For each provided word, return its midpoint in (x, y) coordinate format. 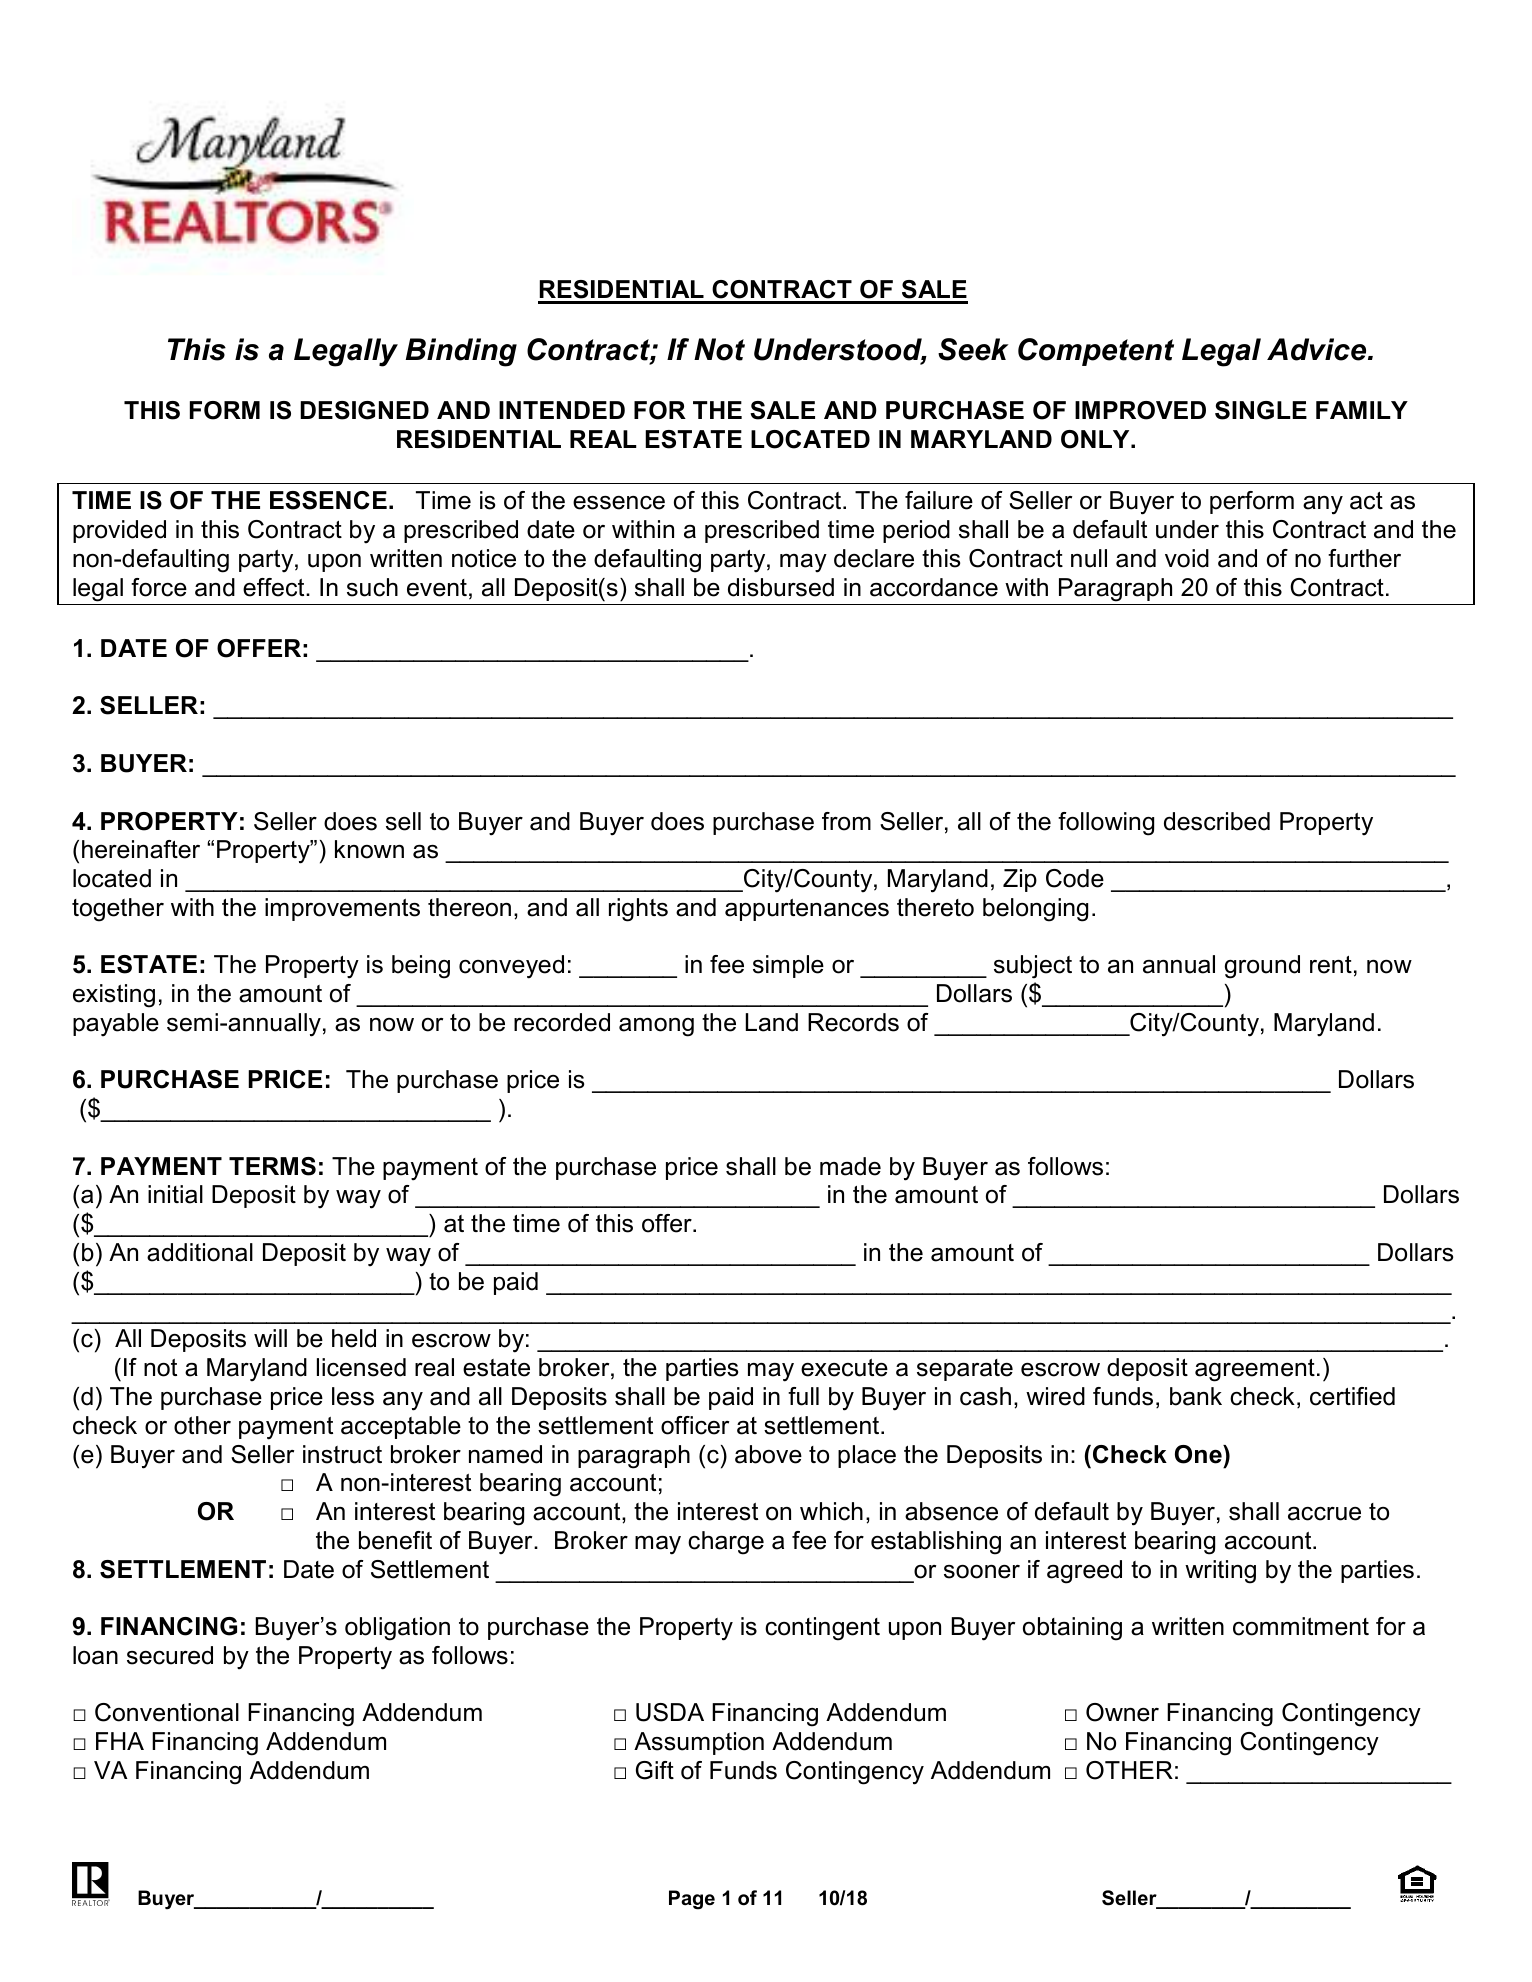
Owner (1122, 1712)
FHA (120, 1741)
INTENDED (562, 410)
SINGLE (1261, 410)
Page (692, 1900)
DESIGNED (364, 410)
